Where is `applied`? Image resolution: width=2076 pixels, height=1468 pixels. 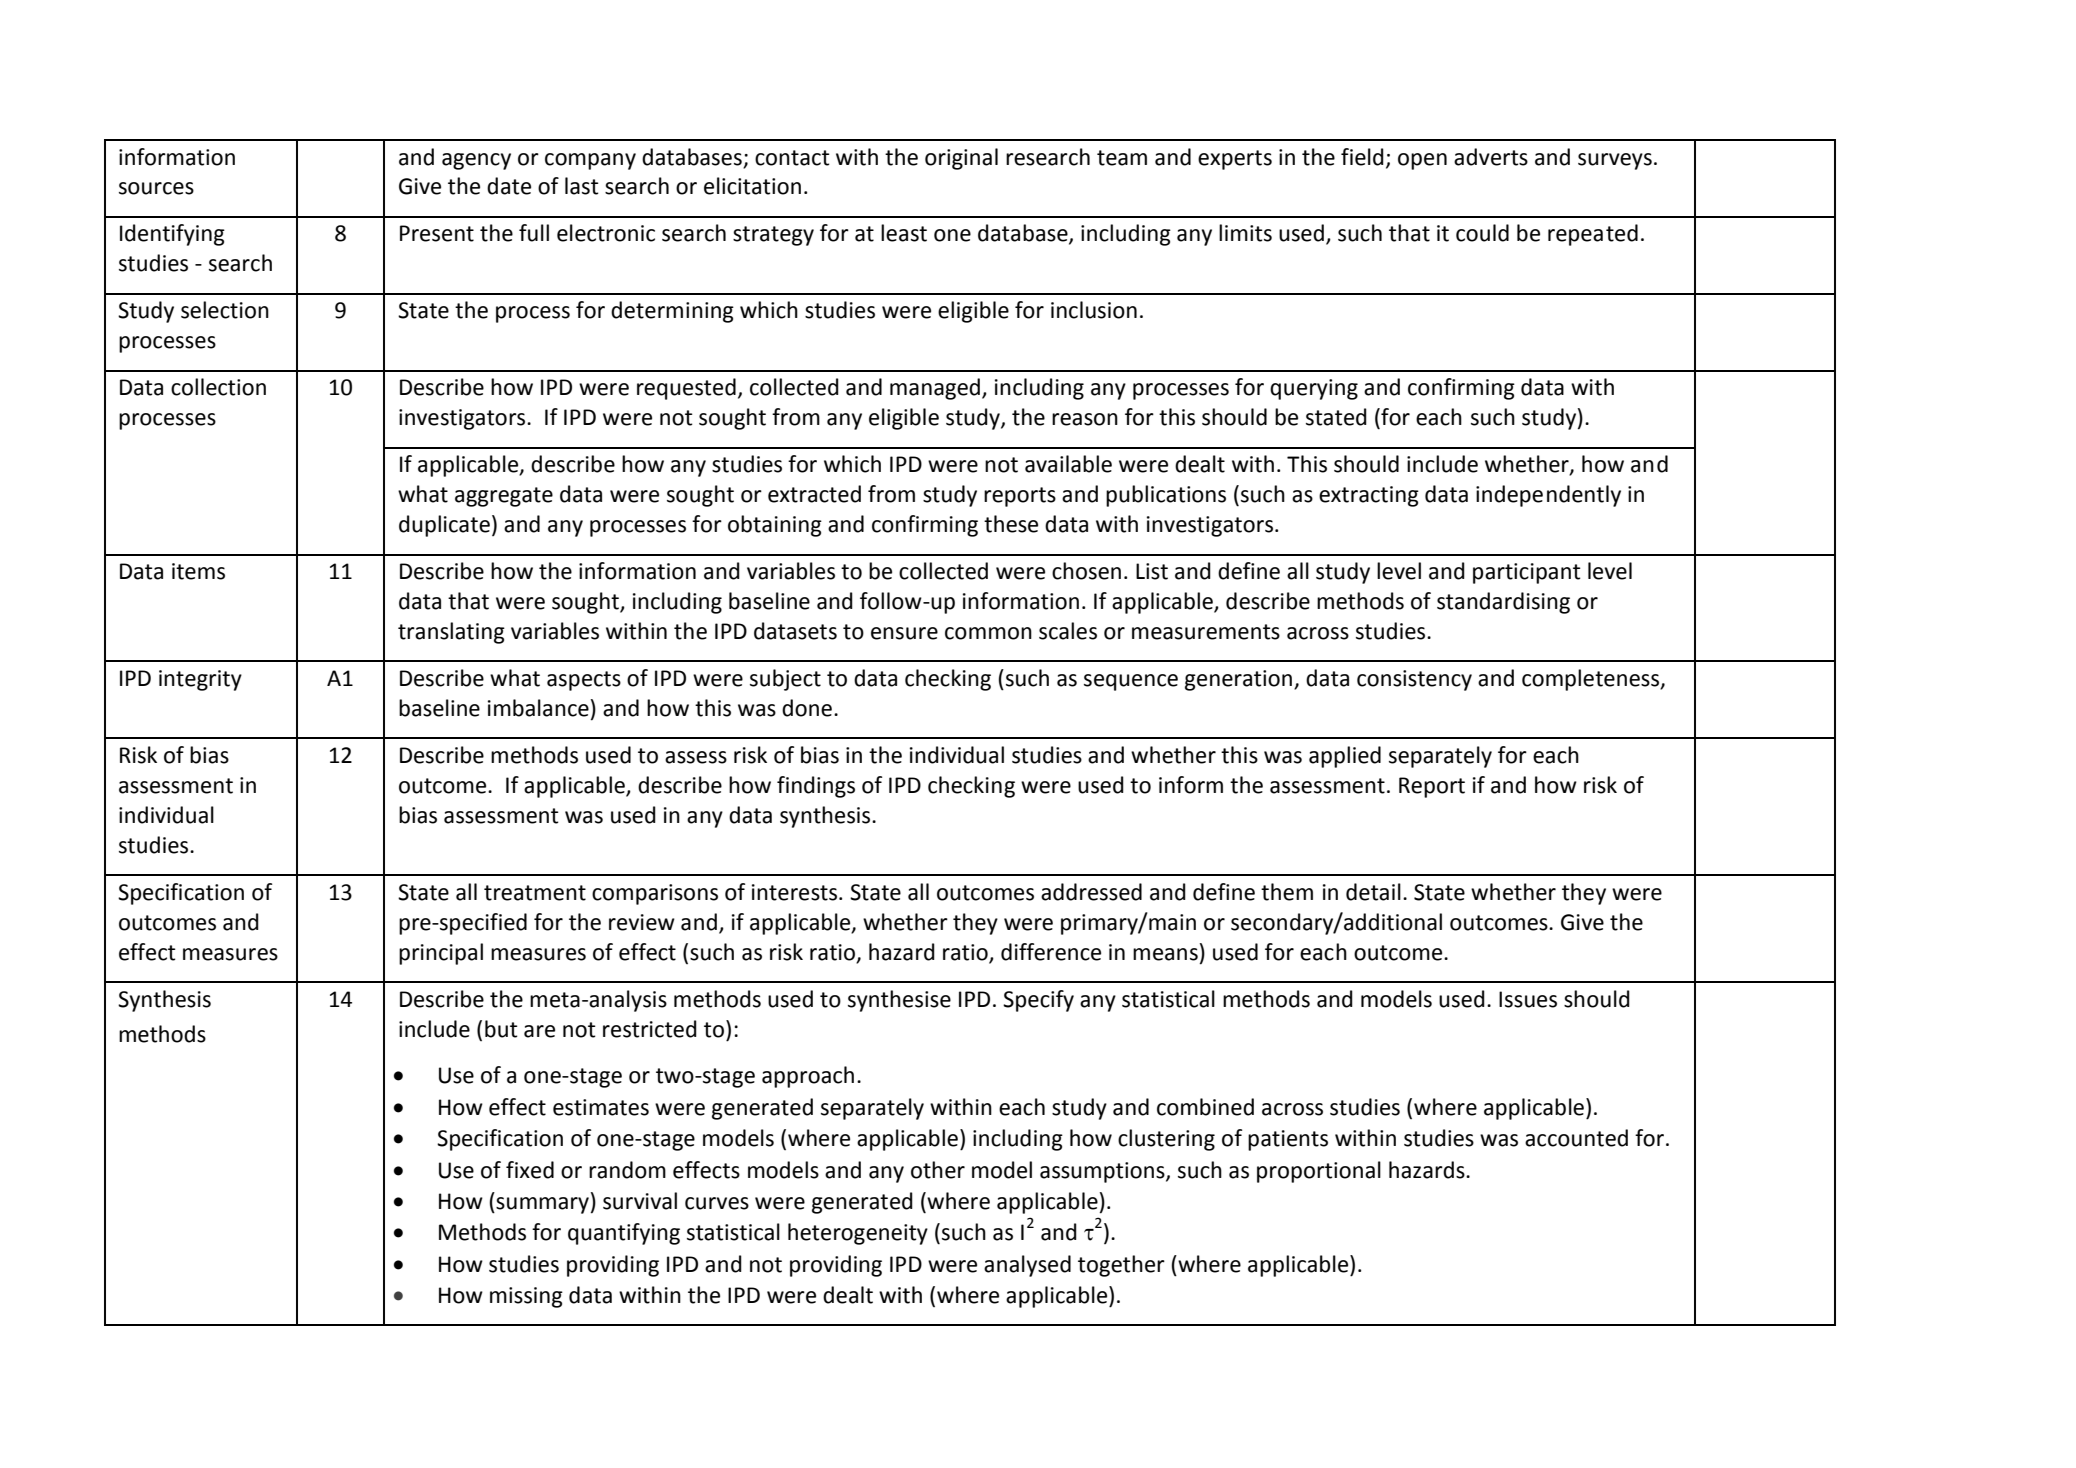 applied is located at coordinates (1345, 757).
